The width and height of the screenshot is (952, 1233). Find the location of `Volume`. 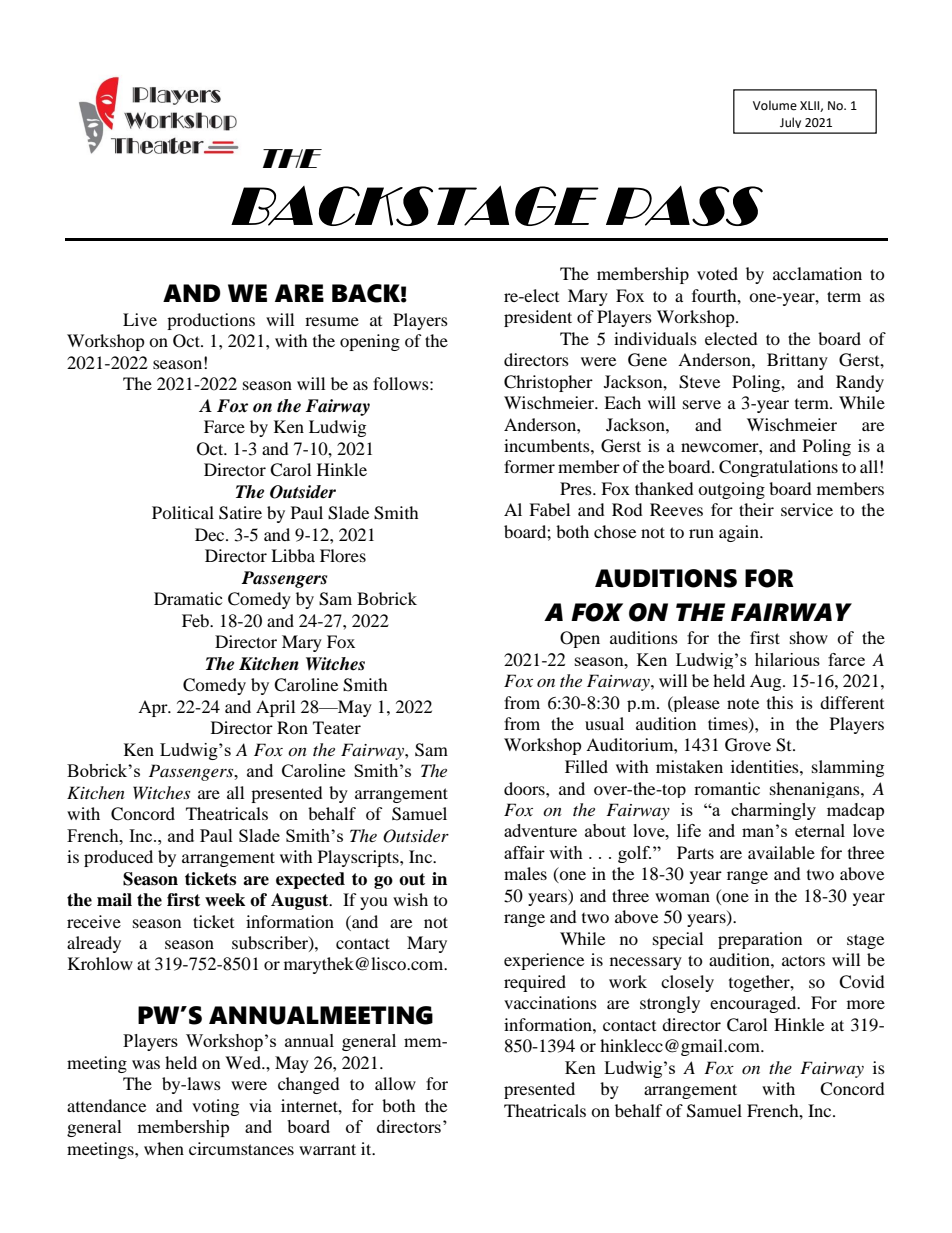

Volume is located at coordinates (775, 105).
